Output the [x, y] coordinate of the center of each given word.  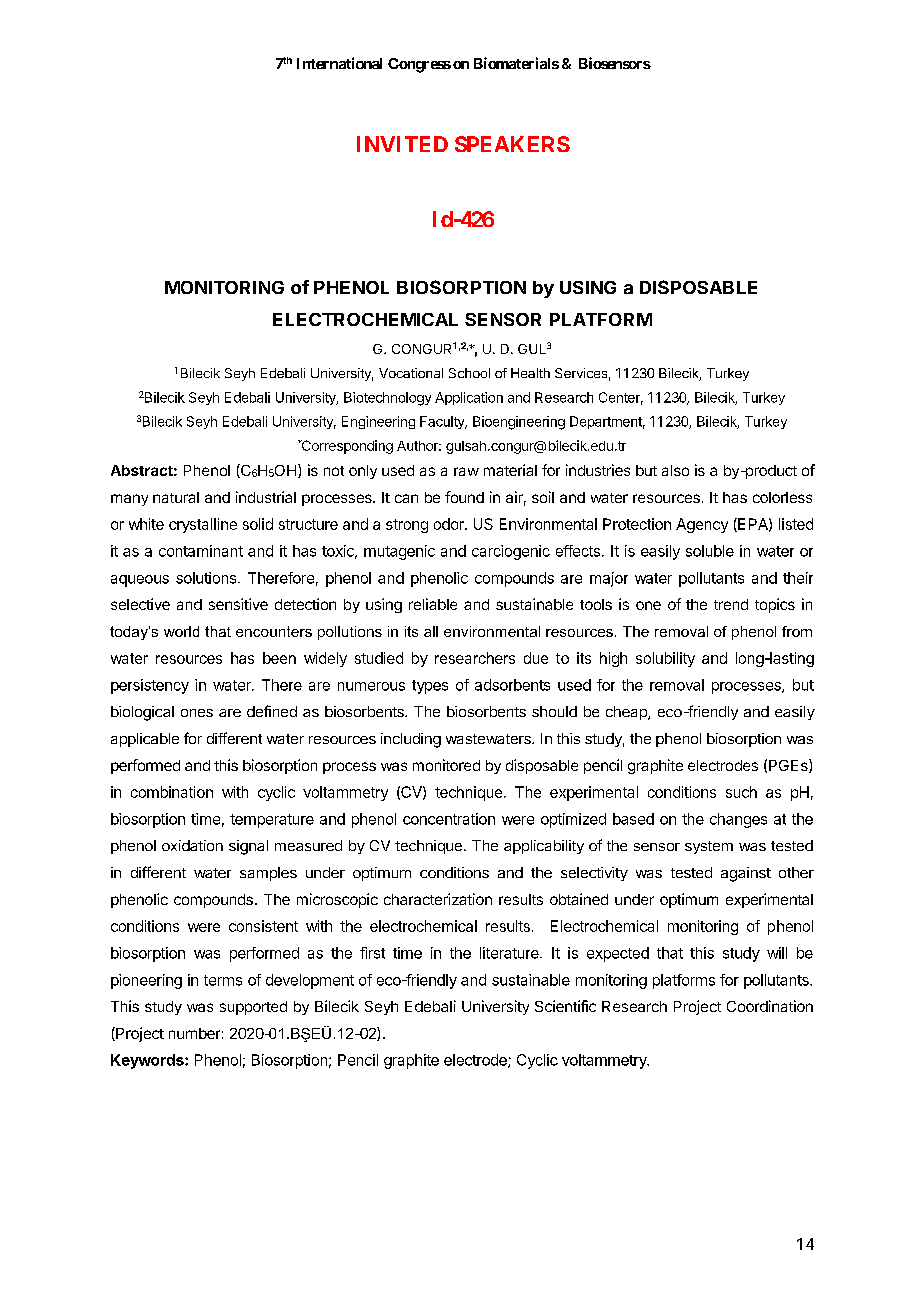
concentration [449, 819]
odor [450, 524]
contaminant [201, 551]
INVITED [402, 144]
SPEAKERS [512, 144]
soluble [710, 551]
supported [253, 1008]
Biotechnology [387, 399]
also [675, 470]
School [469, 373]
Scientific [565, 1006]
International [339, 63]
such [741, 792]
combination [172, 792]
